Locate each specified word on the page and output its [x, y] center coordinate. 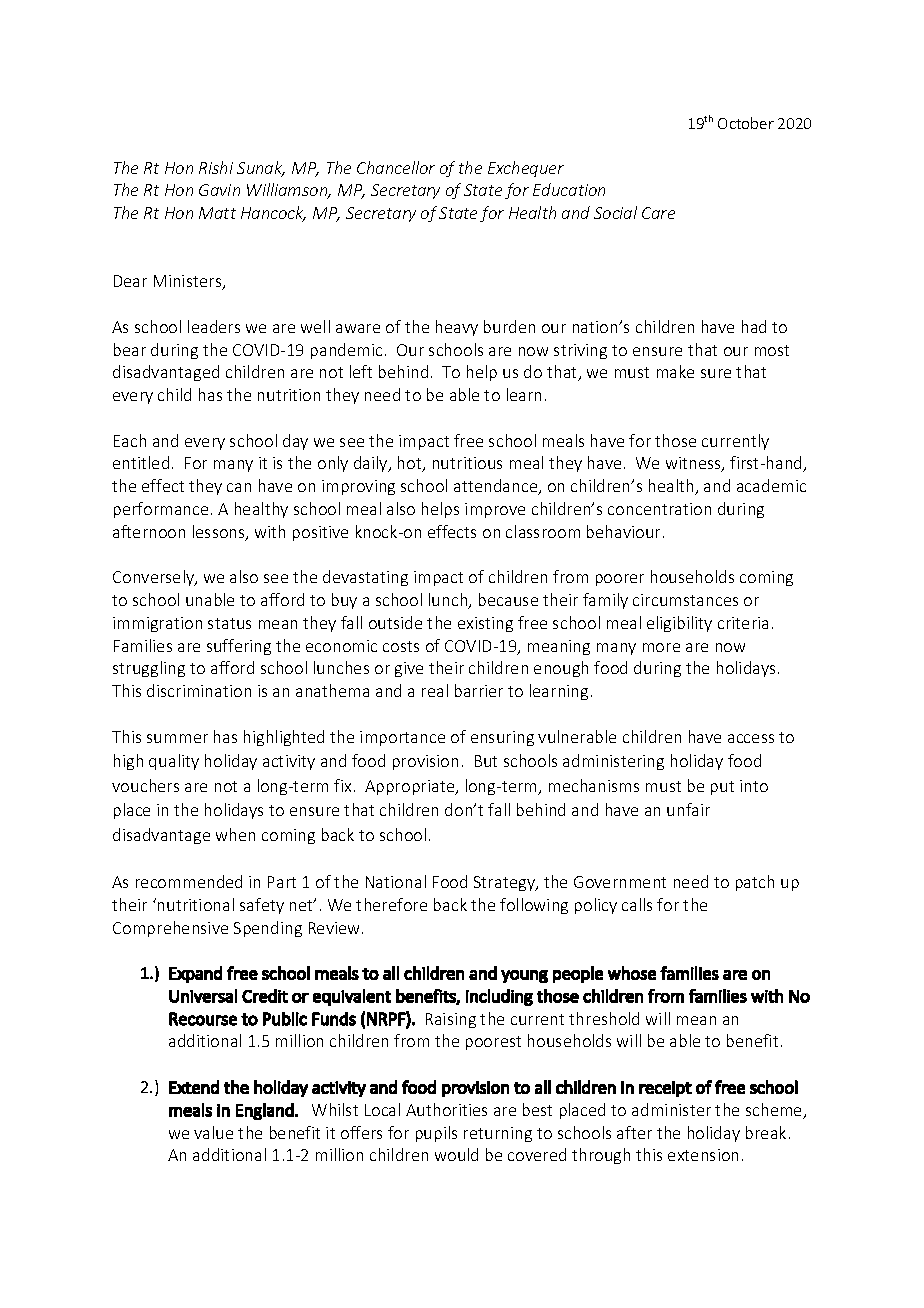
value [213, 1132]
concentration [659, 509]
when [235, 834]
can [239, 487]
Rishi [216, 167]
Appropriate [411, 787]
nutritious [467, 463]
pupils [436, 1134]
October [746, 123]
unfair [688, 809]
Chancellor [396, 167]
